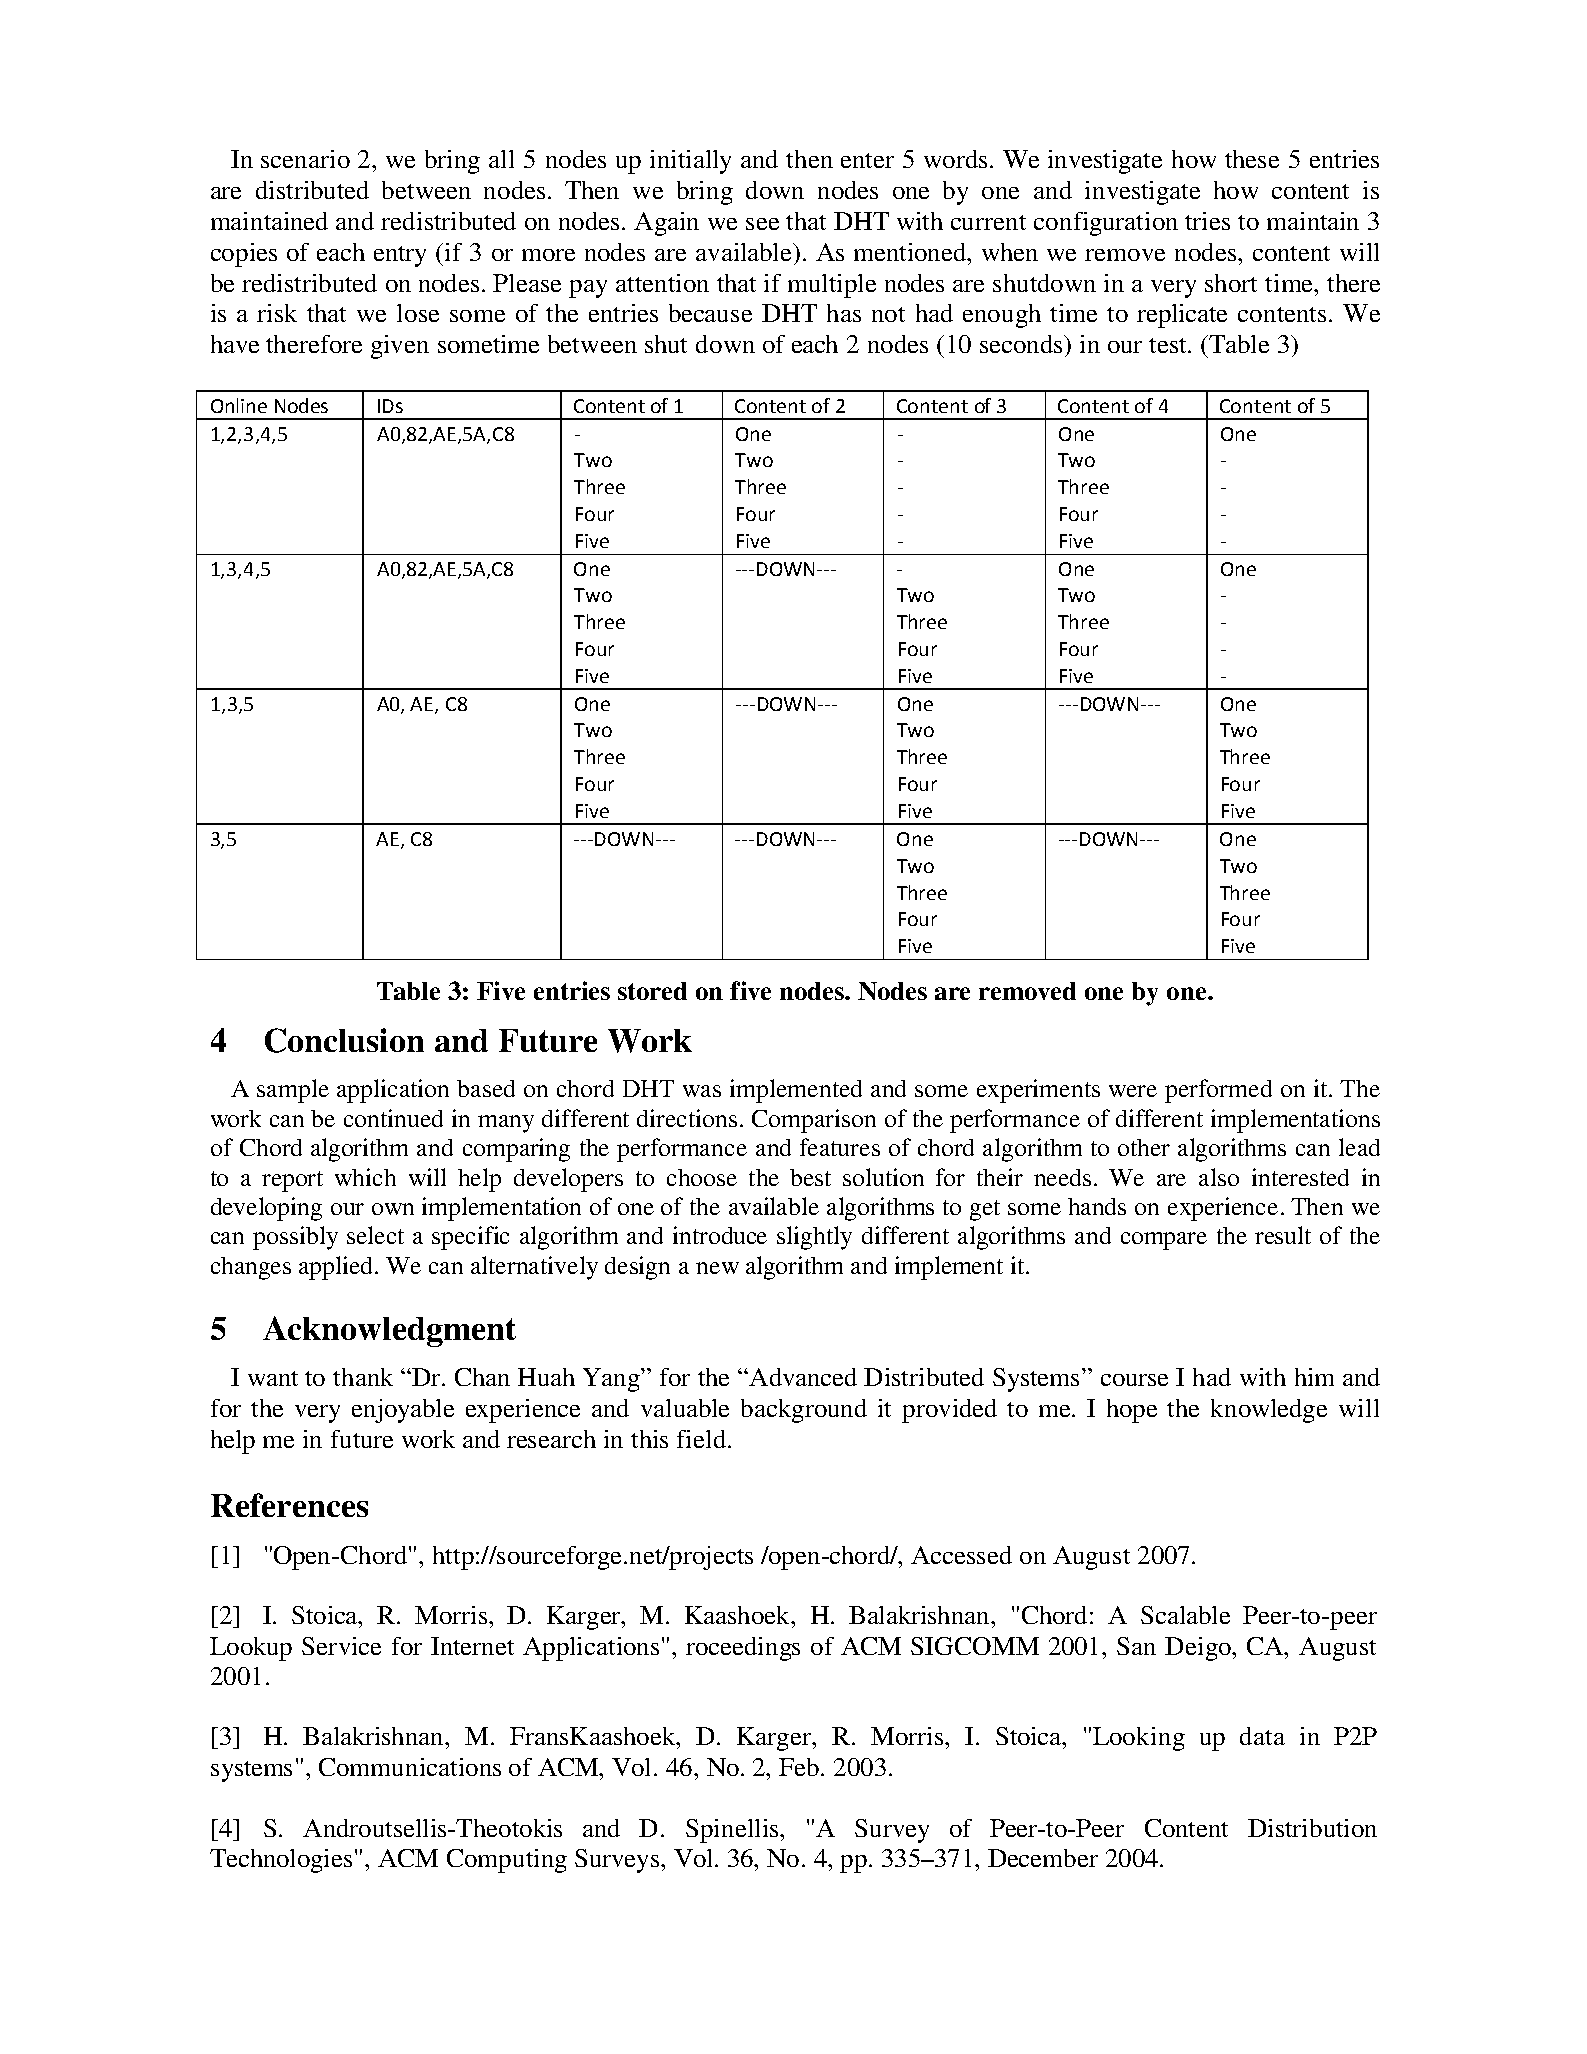 The width and height of the screenshot is (1587, 2054). I want to click on test, so click(1169, 345).
